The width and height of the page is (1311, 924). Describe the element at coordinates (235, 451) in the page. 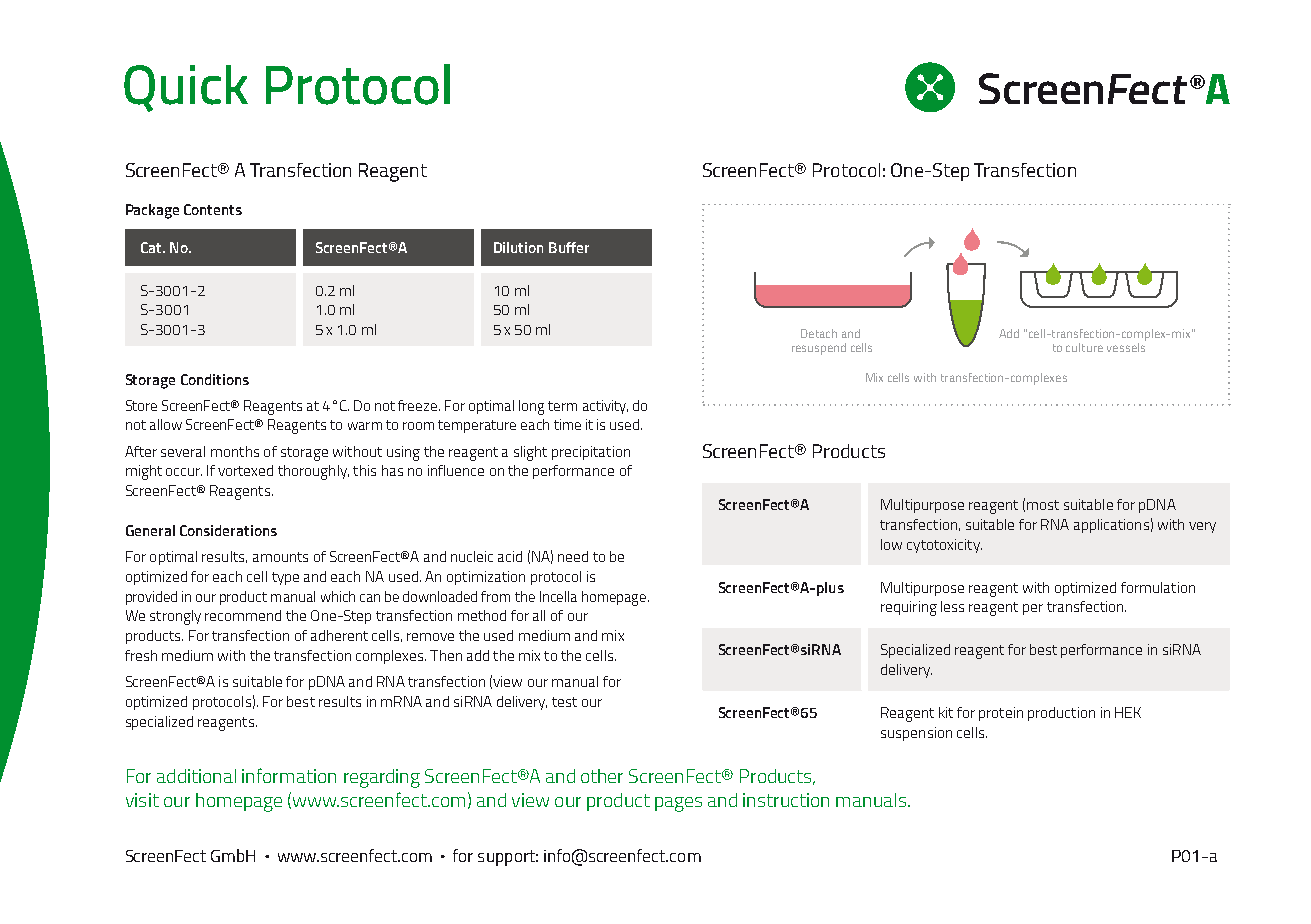

I see `months` at that location.
